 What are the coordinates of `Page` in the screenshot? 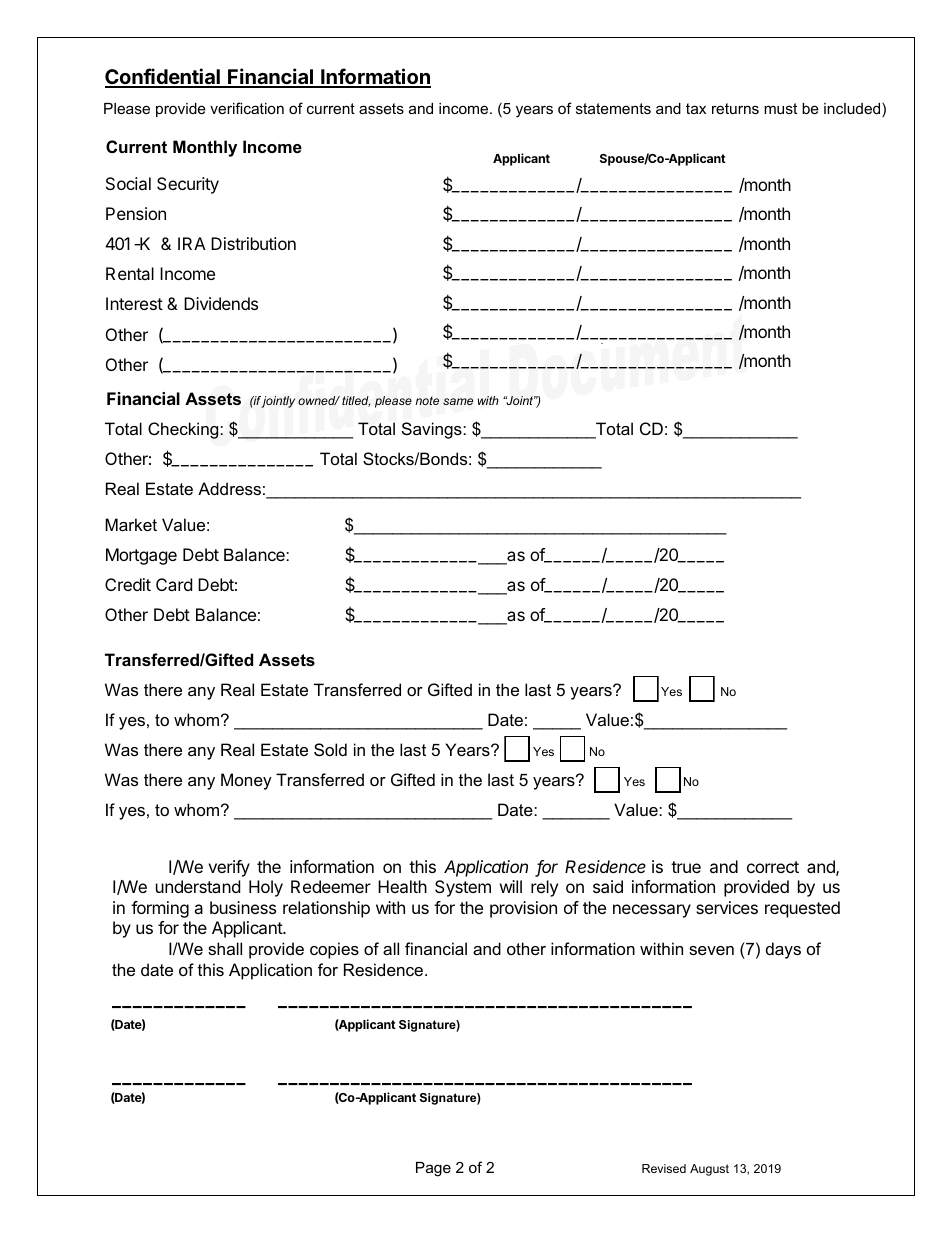 It's located at (433, 1169).
